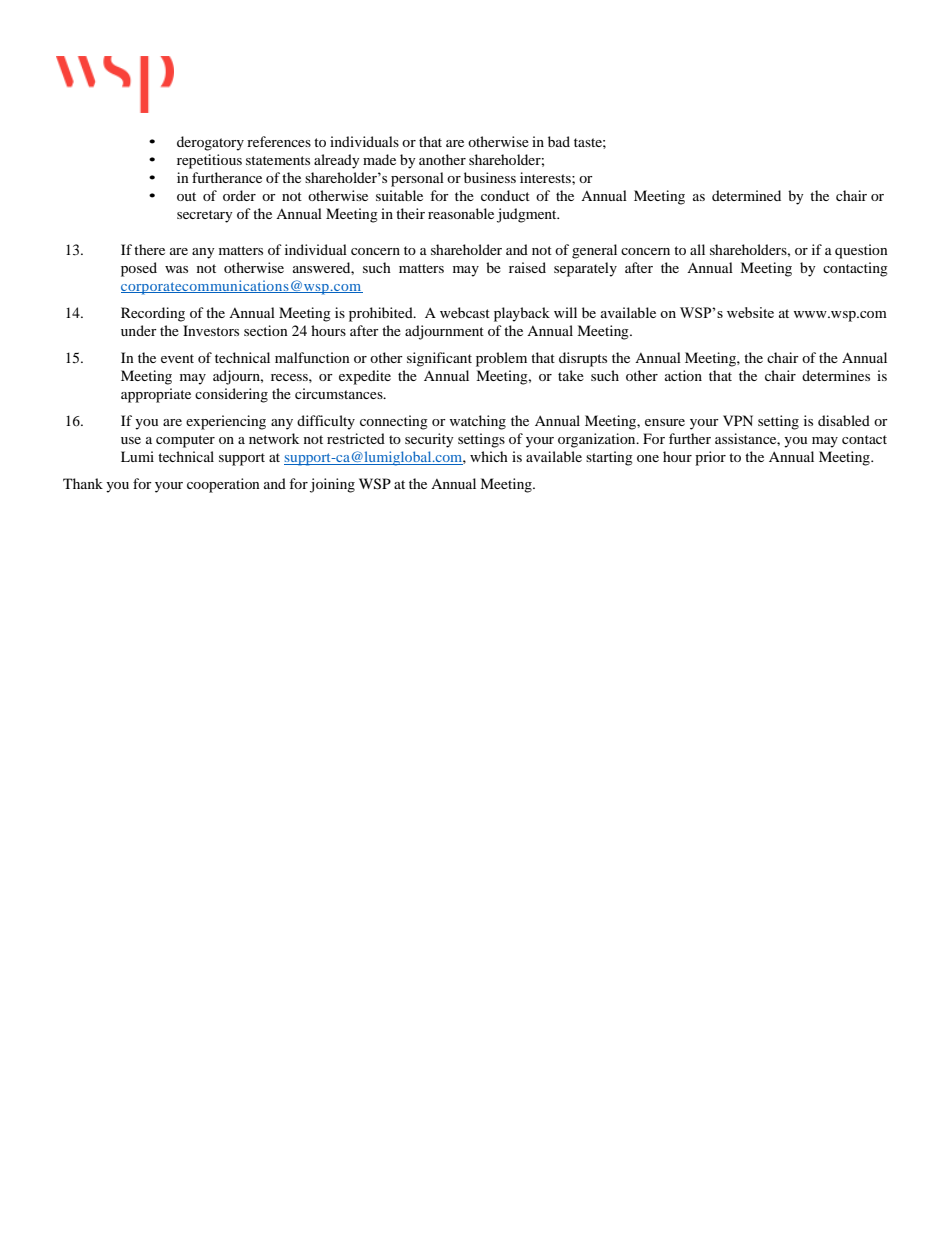  What do you see at coordinates (527, 267) in the page?
I see `raised` at bounding box center [527, 267].
